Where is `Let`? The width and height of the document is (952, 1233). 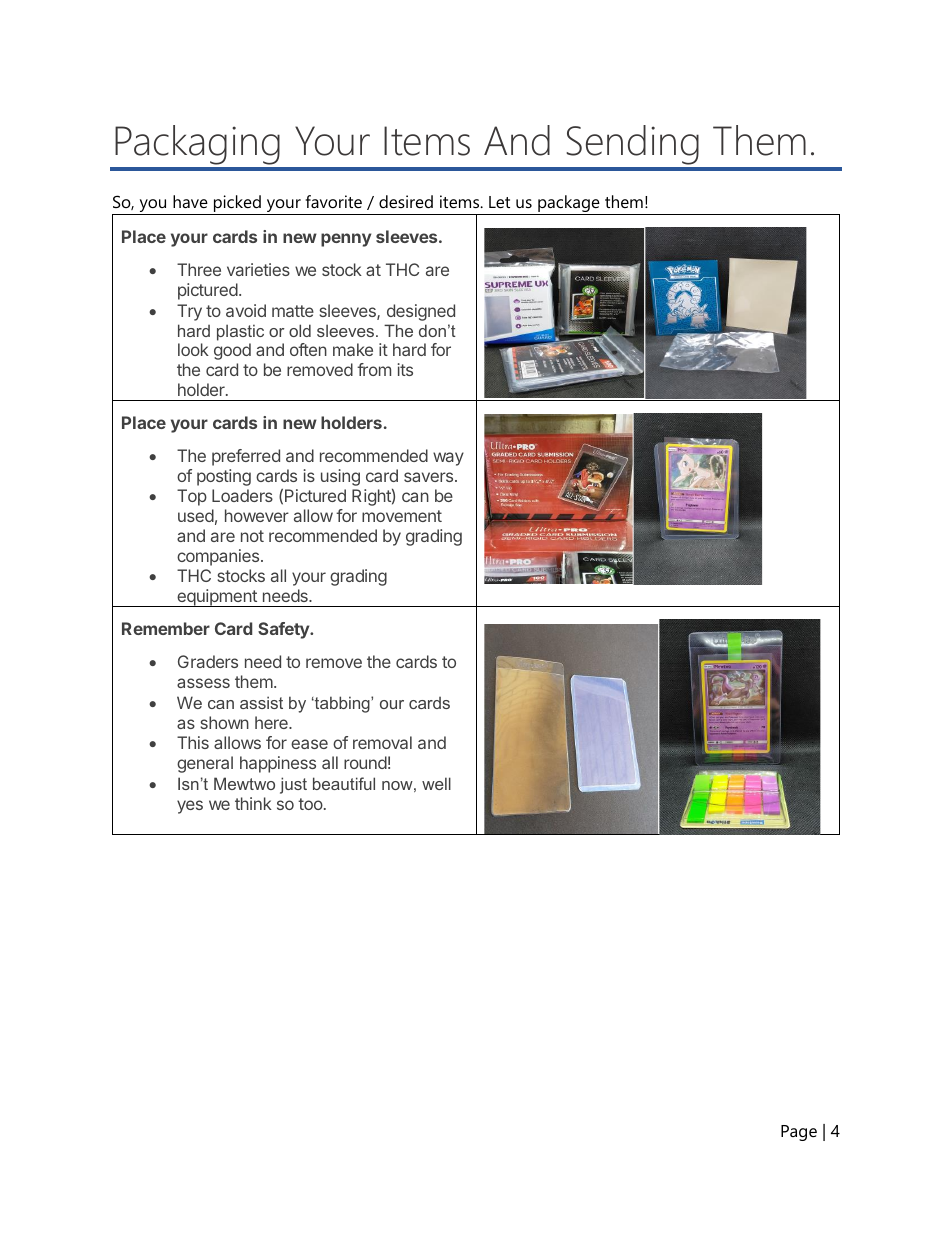 Let is located at coordinates (499, 202).
